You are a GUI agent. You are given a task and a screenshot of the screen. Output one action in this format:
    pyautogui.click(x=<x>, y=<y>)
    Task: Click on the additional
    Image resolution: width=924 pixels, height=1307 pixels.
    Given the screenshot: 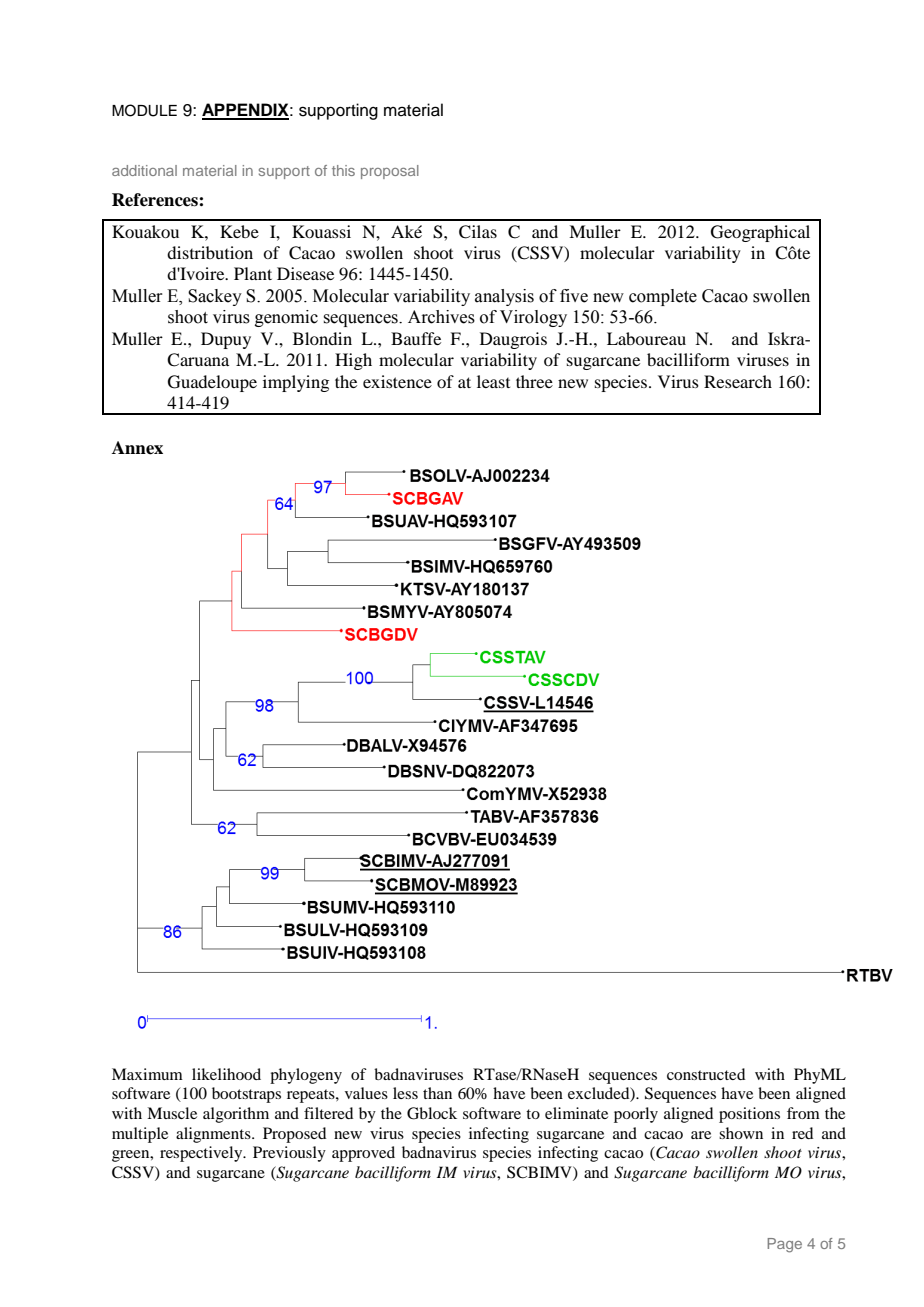 What is the action you would take?
    pyautogui.click(x=144, y=170)
